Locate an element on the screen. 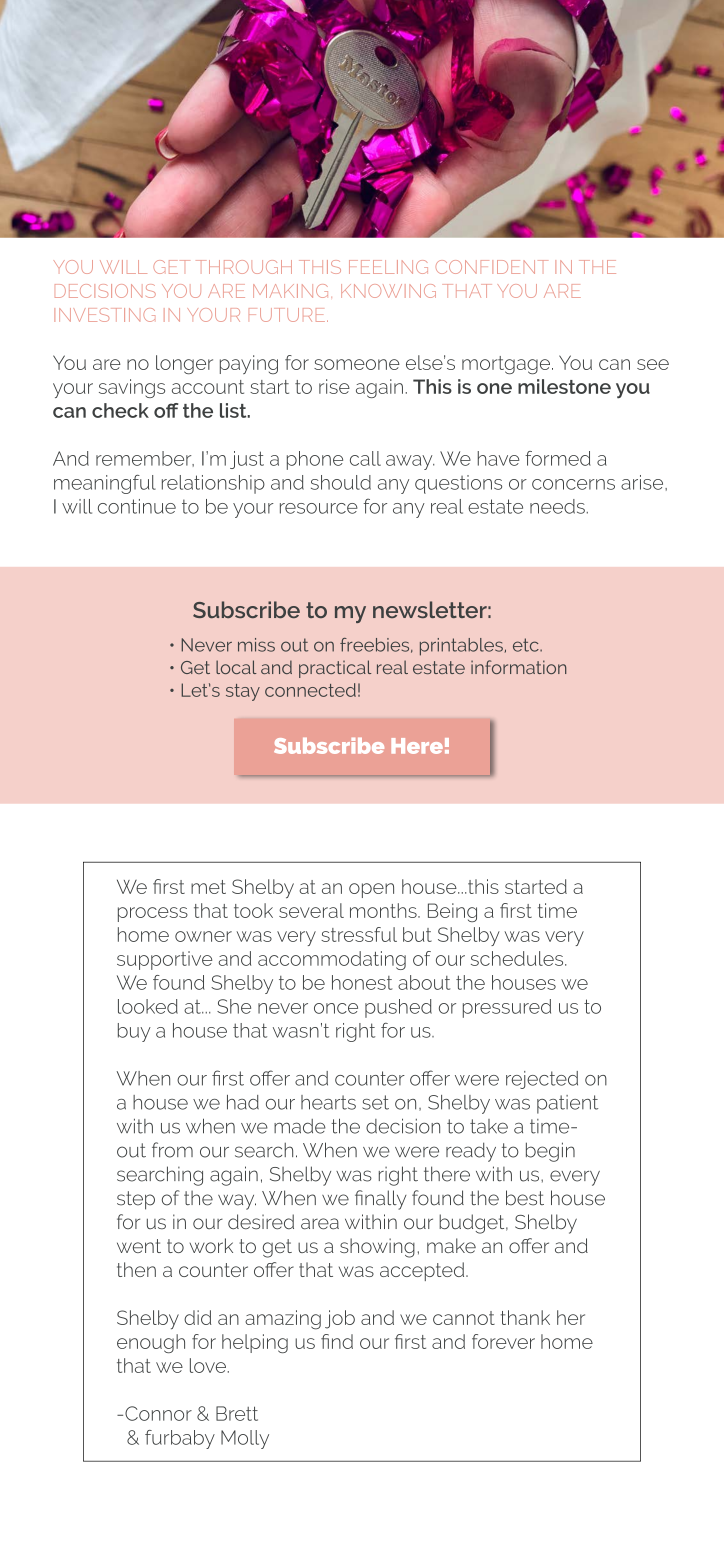 The height and width of the screenshot is (1568, 724). MAKING is located at coordinates (290, 291).
